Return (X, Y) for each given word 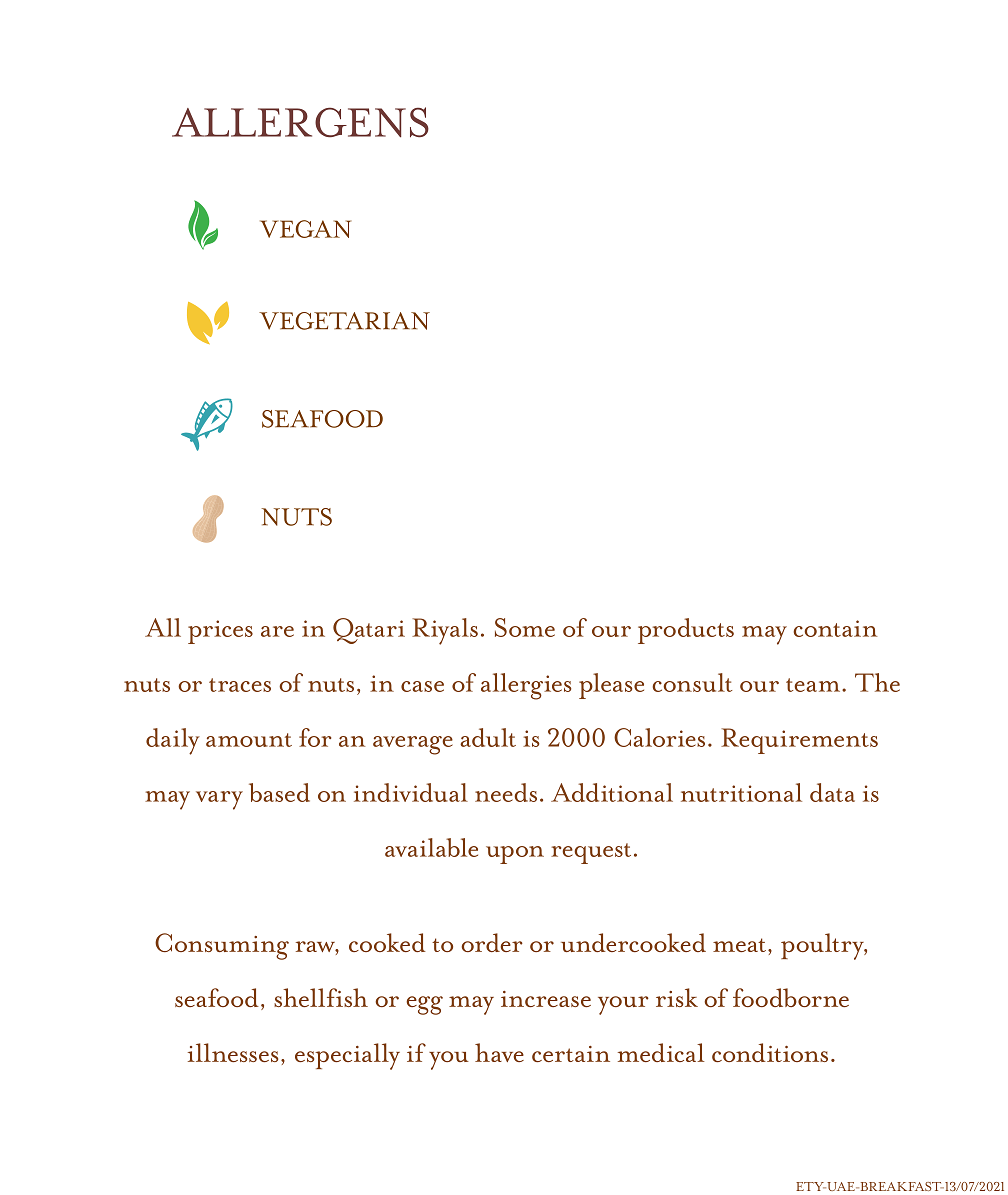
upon (515, 855)
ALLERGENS (300, 122)
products (686, 631)
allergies (526, 686)
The (877, 682)
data (832, 792)
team (814, 685)
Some (525, 627)
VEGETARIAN (344, 321)
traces (240, 685)
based (279, 792)
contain (835, 628)
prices (220, 632)
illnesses (233, 1052)
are (277, 631)
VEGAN (305, 229)
